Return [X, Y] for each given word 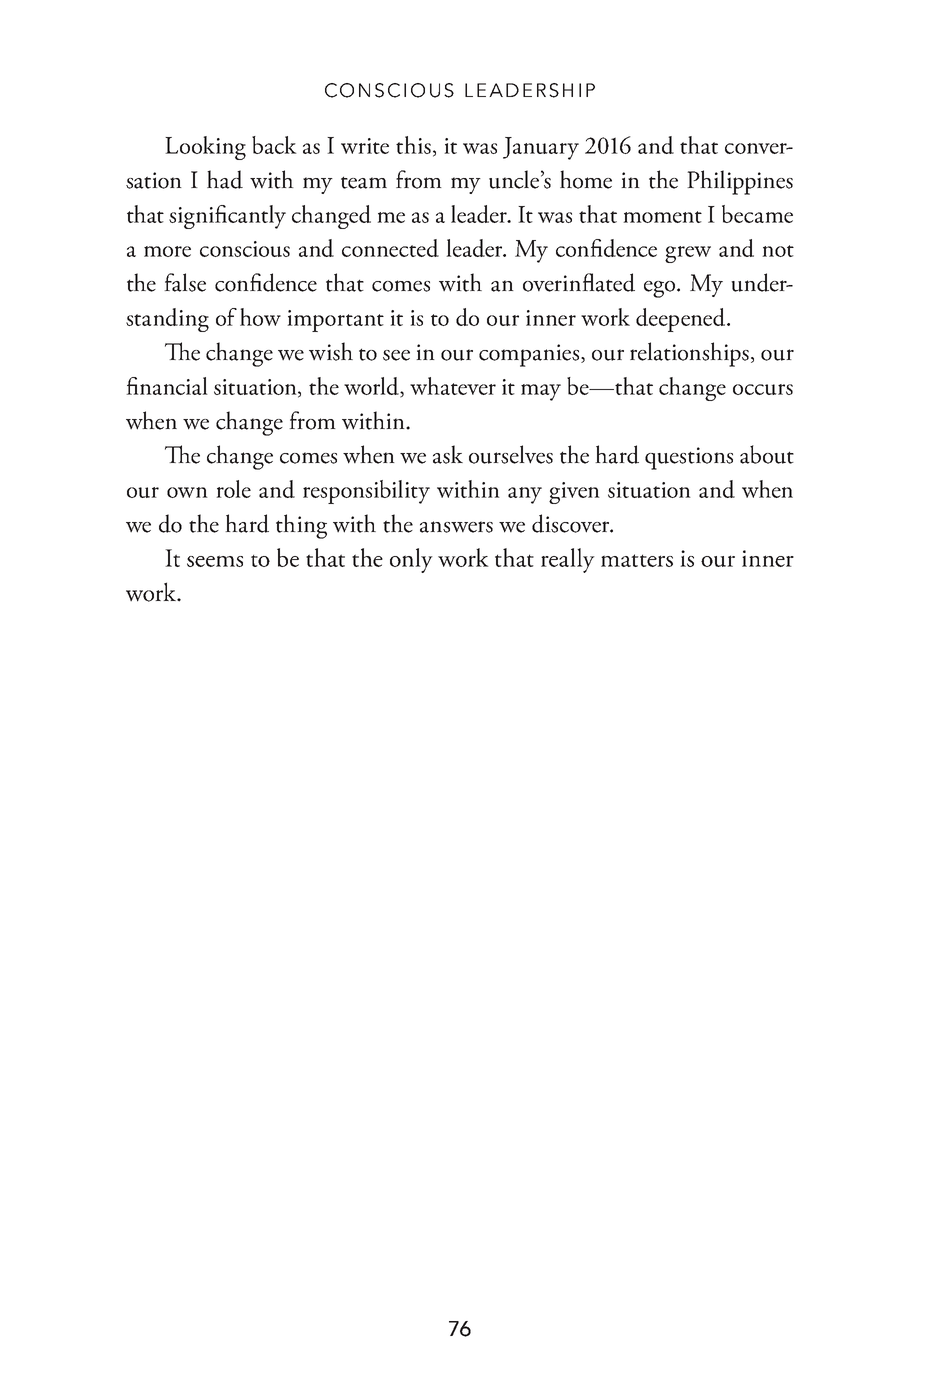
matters [637, 560]
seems [215, 561]
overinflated [579, 282]
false [185, 282]
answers [456, 527]
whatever [453, 386]
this [413, 145]
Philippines [740, 182]
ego [661, 289]
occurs [763, 389]
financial [167, 386]
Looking [205, 148]
